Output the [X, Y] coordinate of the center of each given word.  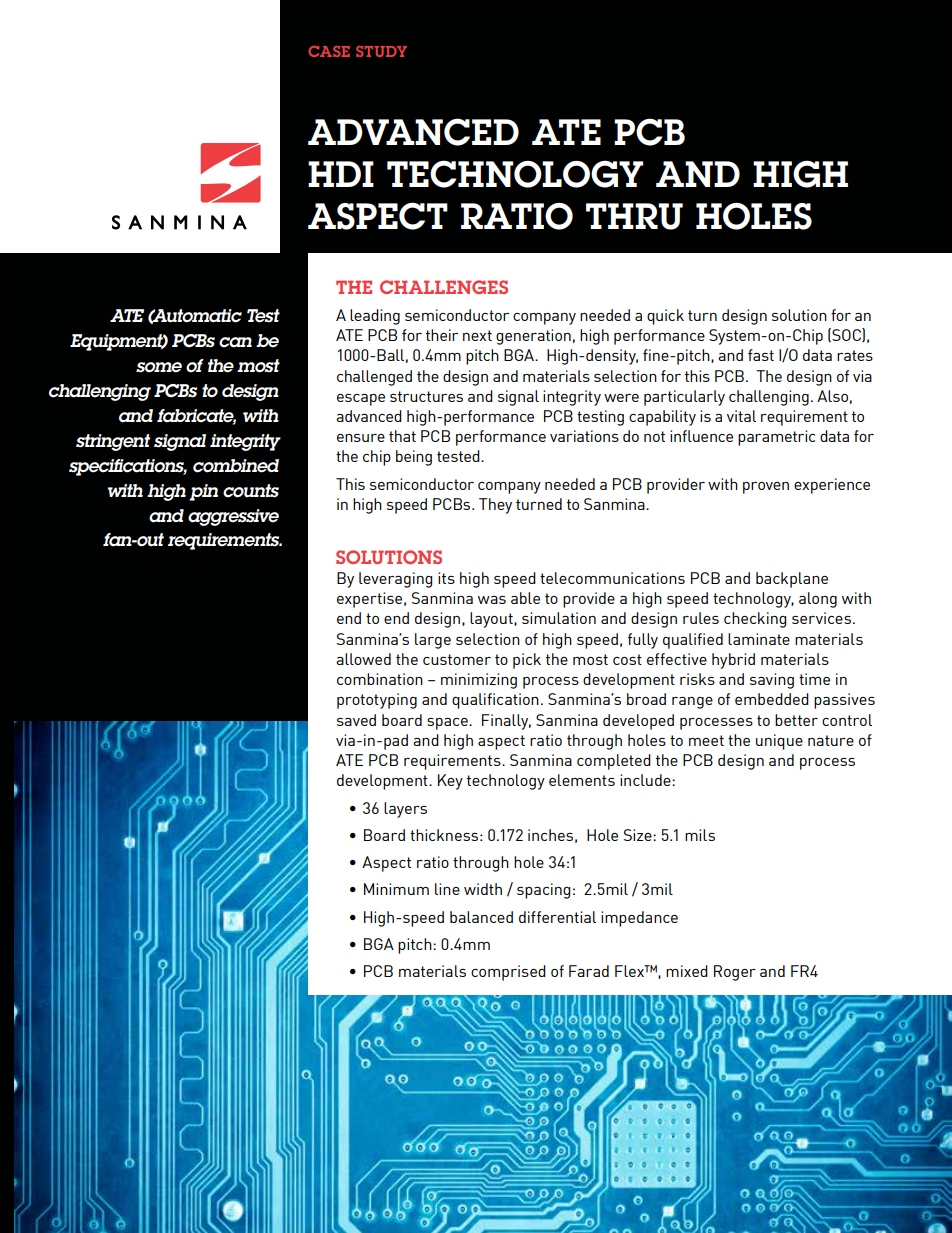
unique [779, 742]
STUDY [381, 51]
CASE [329, 51]
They [495, 506]
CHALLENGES [444, 287]
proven [766, 488]
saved [356, 720]
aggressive [233, 517]
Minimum [396, 889]
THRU [634, 216]
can [235, 342]
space [448, 724]
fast [761, 355]
